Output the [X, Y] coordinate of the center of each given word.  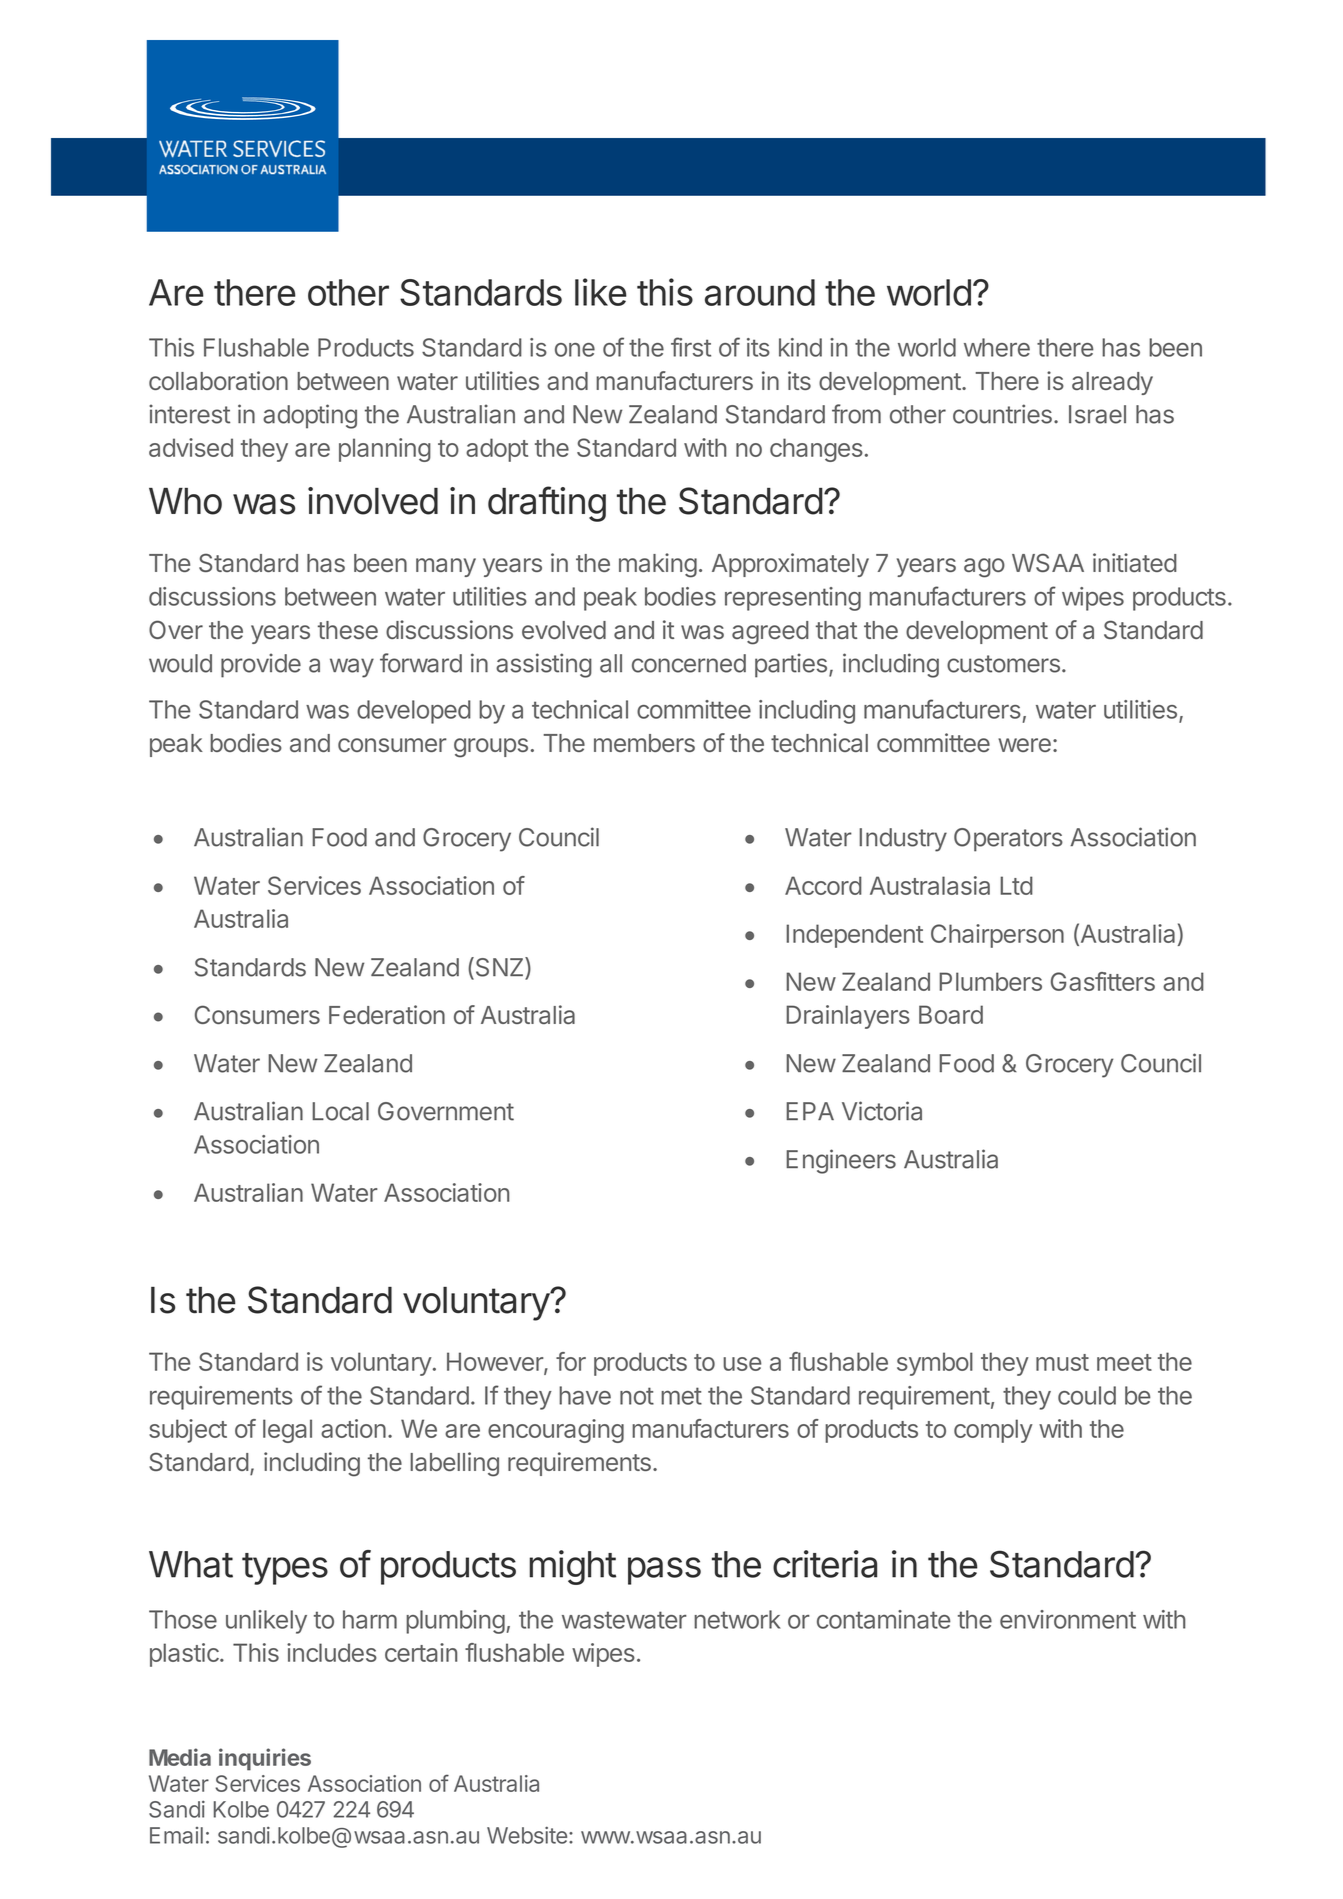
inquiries [265, 1759]
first [691, 347]
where [997, 347]
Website [527, 1835]
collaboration [218, 380]
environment [1068, 1619]
